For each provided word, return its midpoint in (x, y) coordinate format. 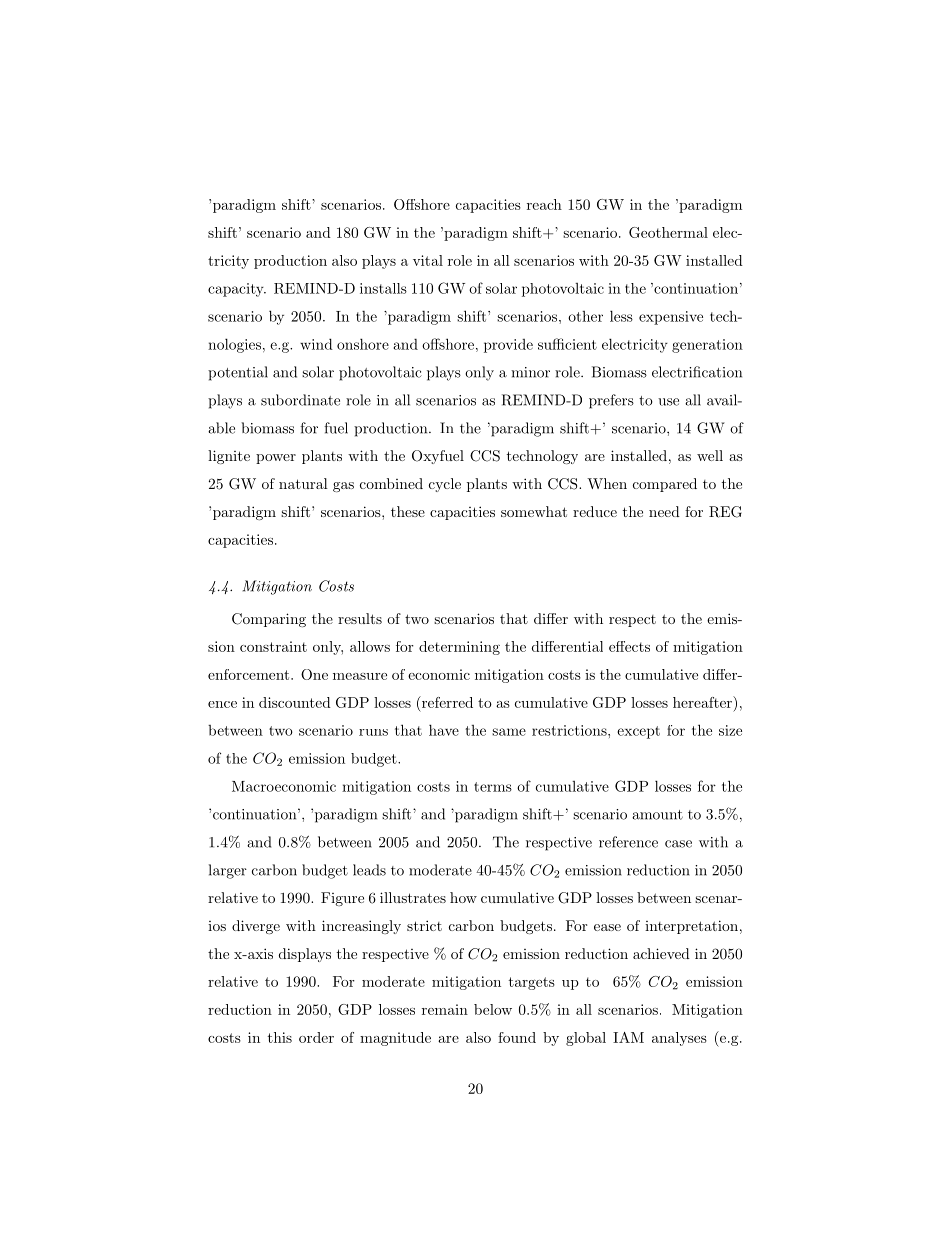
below (493, 1009)
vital (428, 260)
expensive (671, 318)
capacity (237, 290)
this (280, 1037)
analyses (679, 1039)
